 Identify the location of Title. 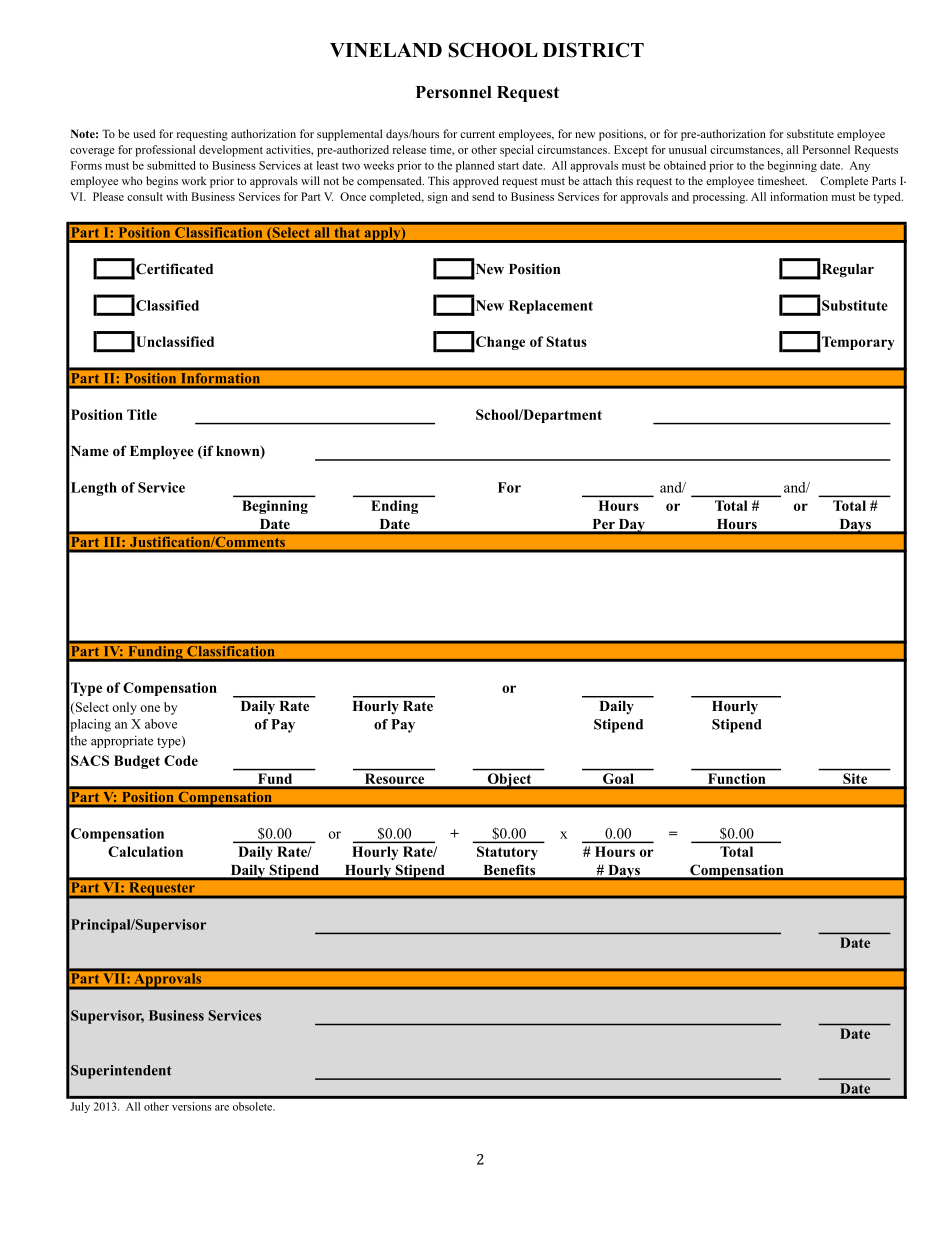
(142, 414).
